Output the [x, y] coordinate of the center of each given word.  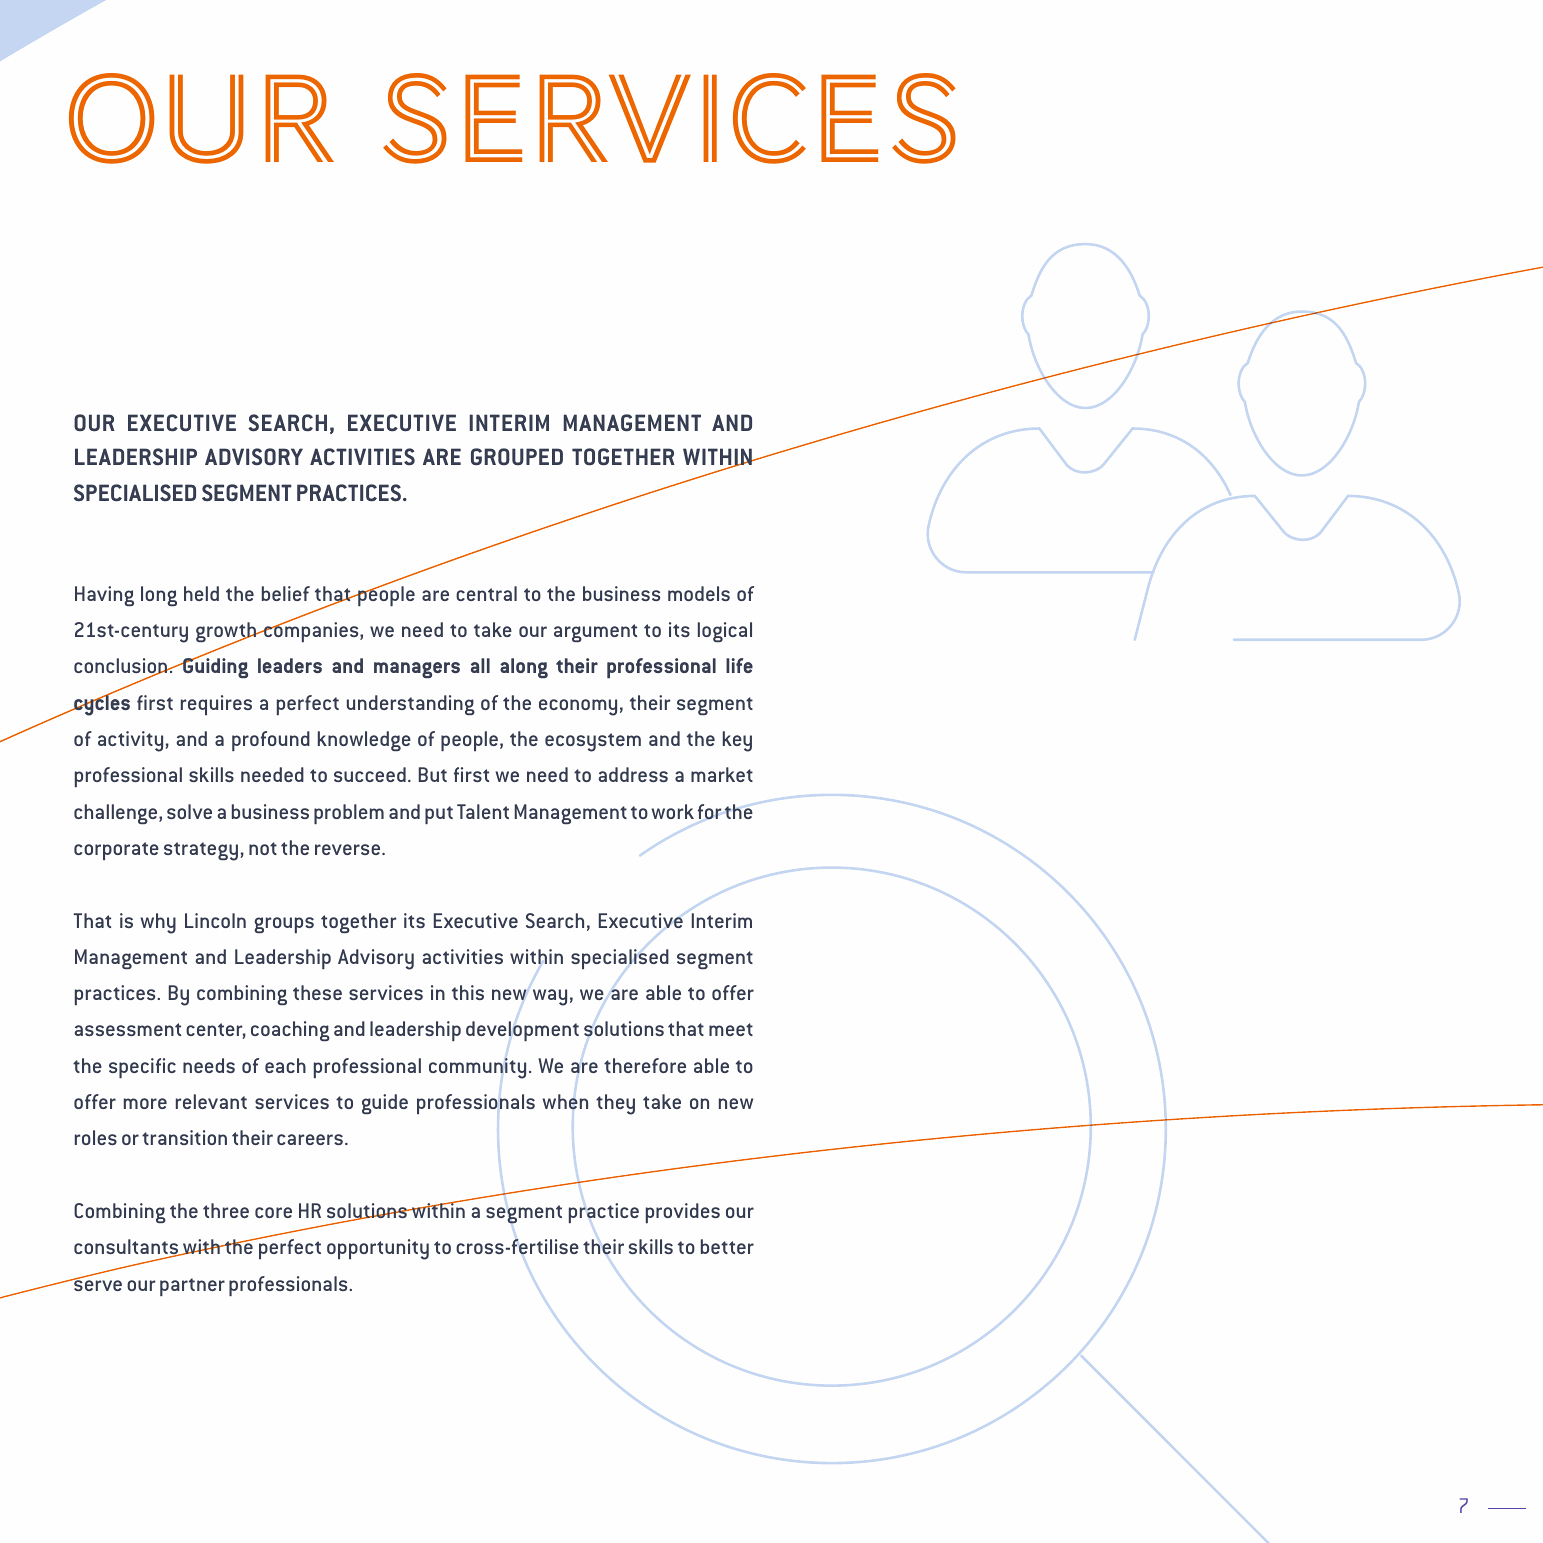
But [433, 774]
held [201, 593]
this [468, 992]
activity [132, 741]
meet [731, 1029]
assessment [128, 1029]
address [633, 774]
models [699, 593]
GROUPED [517, 457]
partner [192, 1287]
